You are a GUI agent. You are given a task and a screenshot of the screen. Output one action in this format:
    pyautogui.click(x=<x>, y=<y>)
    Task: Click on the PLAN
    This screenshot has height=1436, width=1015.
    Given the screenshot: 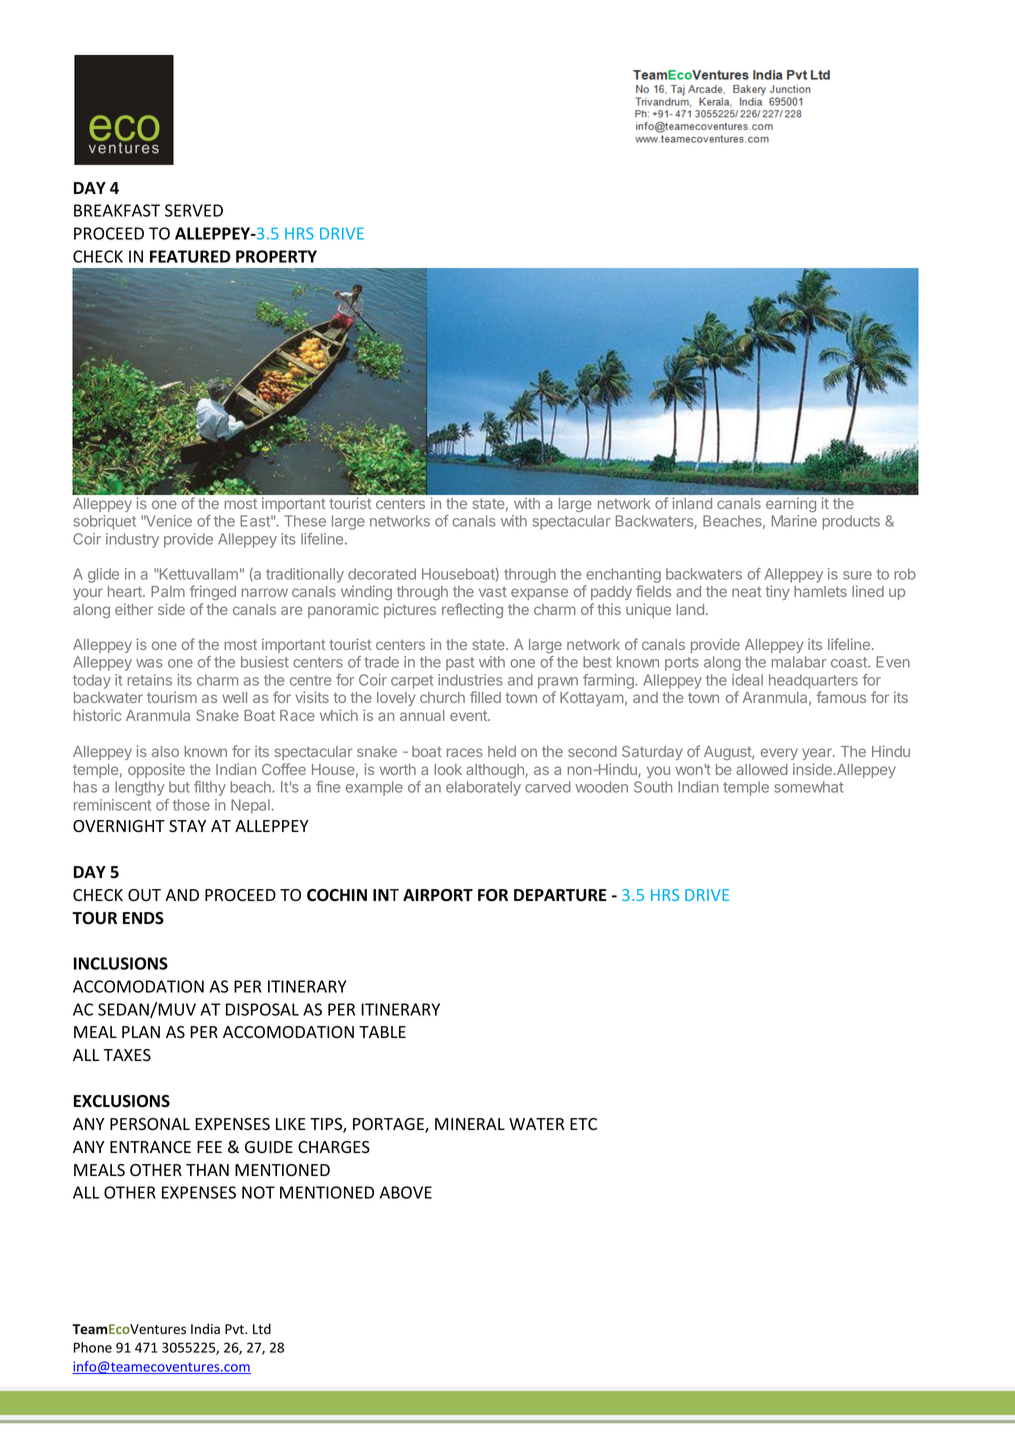 What is the action you would take?
    pyautogui.click(x=141, y=1032)
